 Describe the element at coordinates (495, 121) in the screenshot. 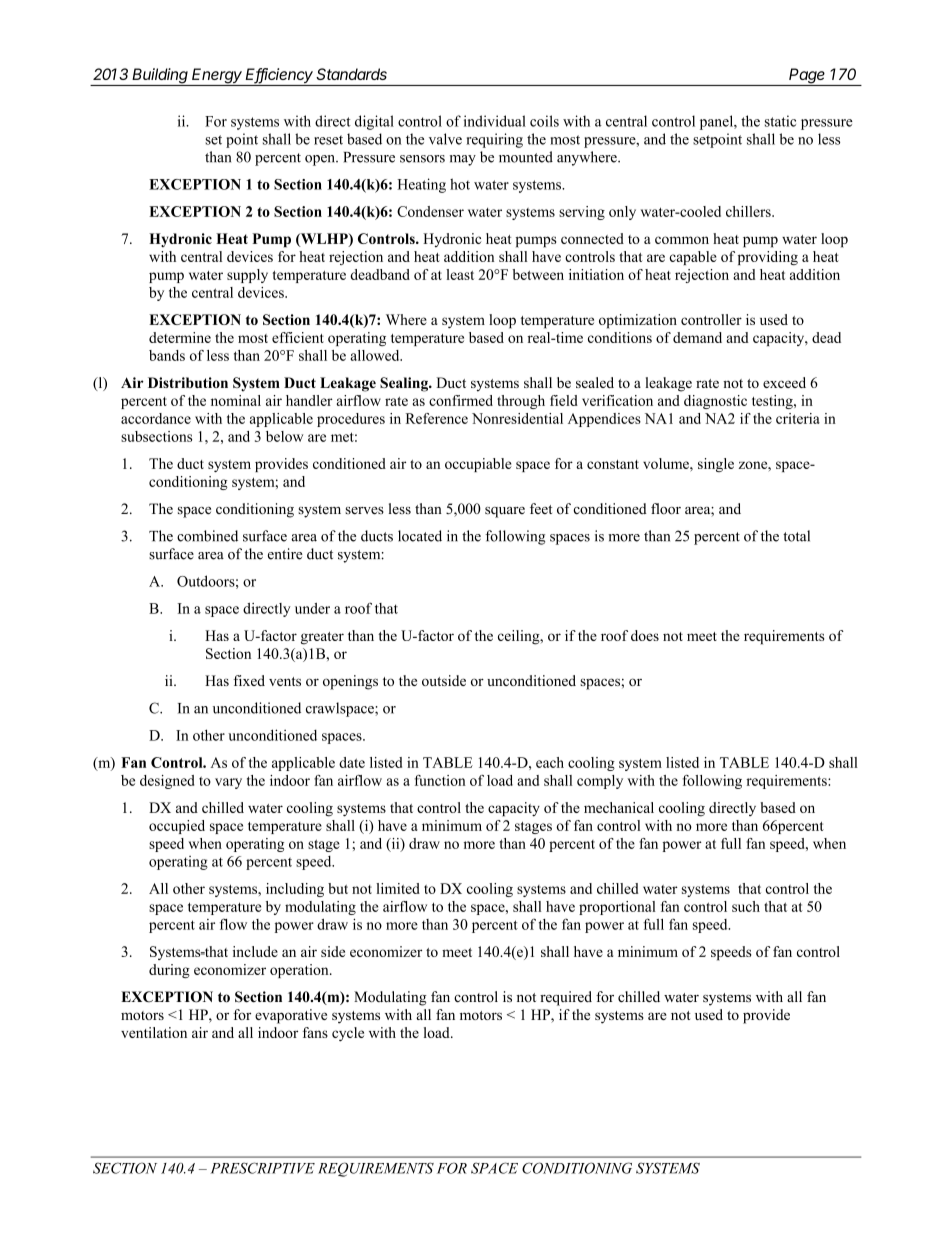

I see `individual` at that location.
